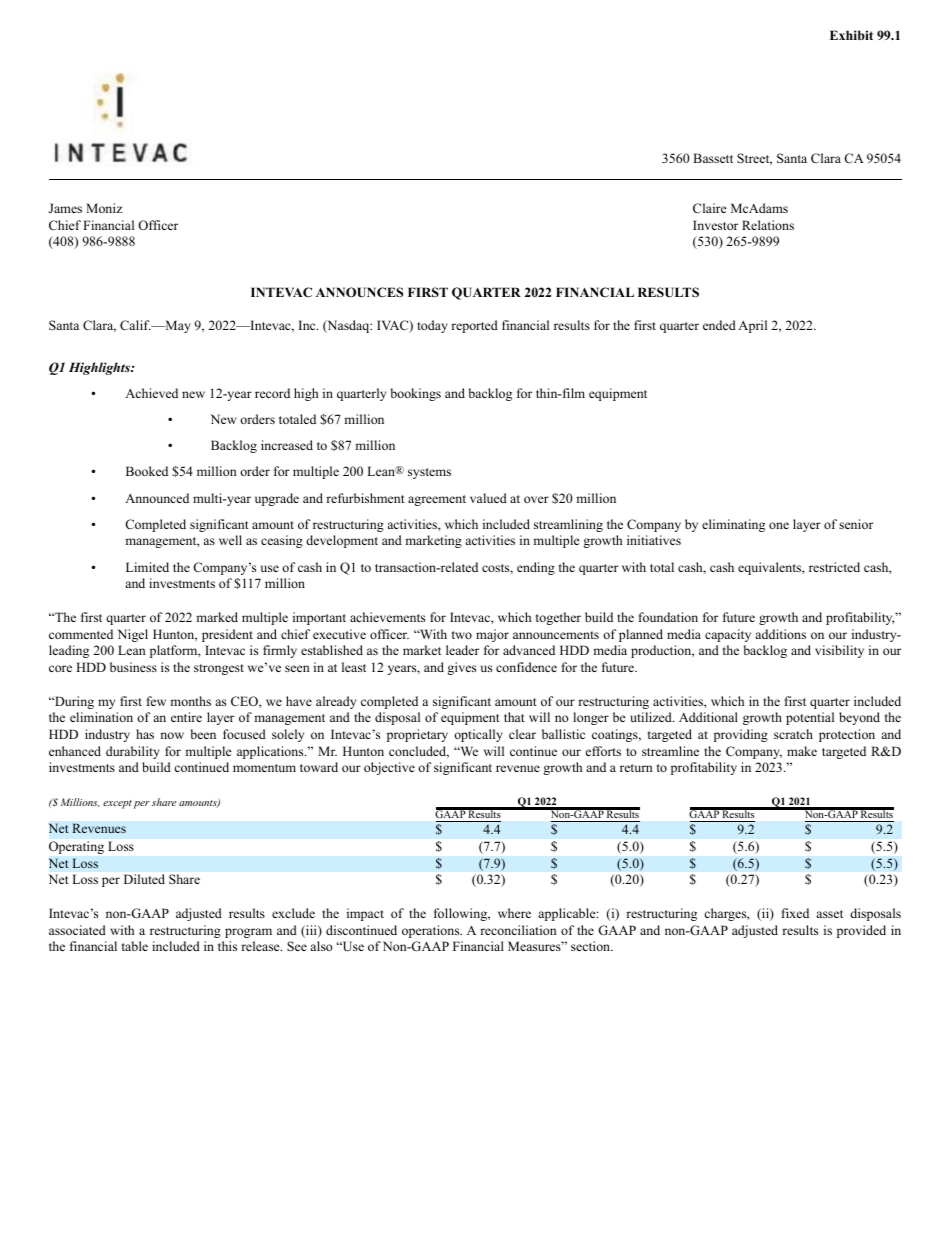 This page has width=952, height=1233. I want to click on April, so click(752, 326).
